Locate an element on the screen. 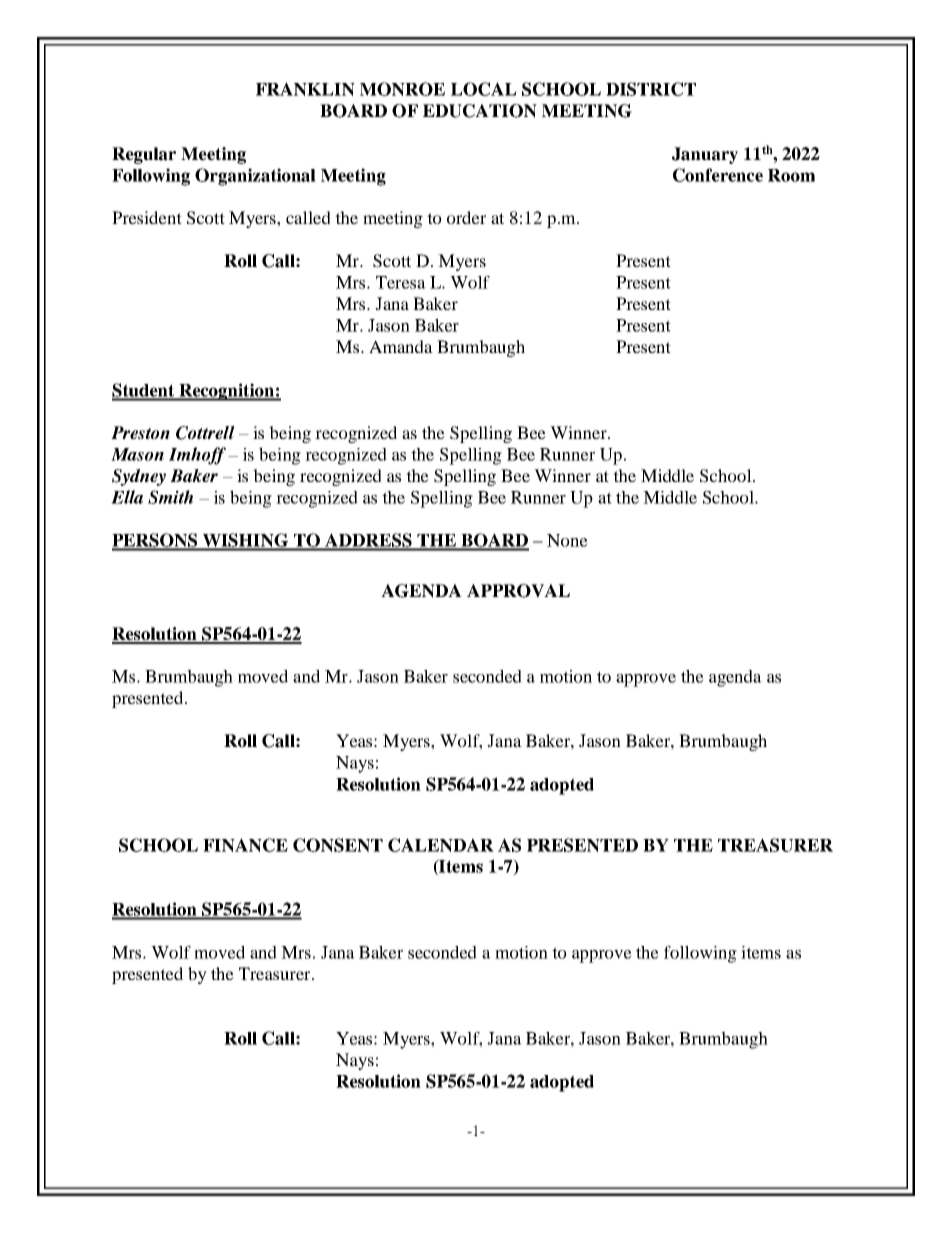  None is located at coordinates (567, 540).
